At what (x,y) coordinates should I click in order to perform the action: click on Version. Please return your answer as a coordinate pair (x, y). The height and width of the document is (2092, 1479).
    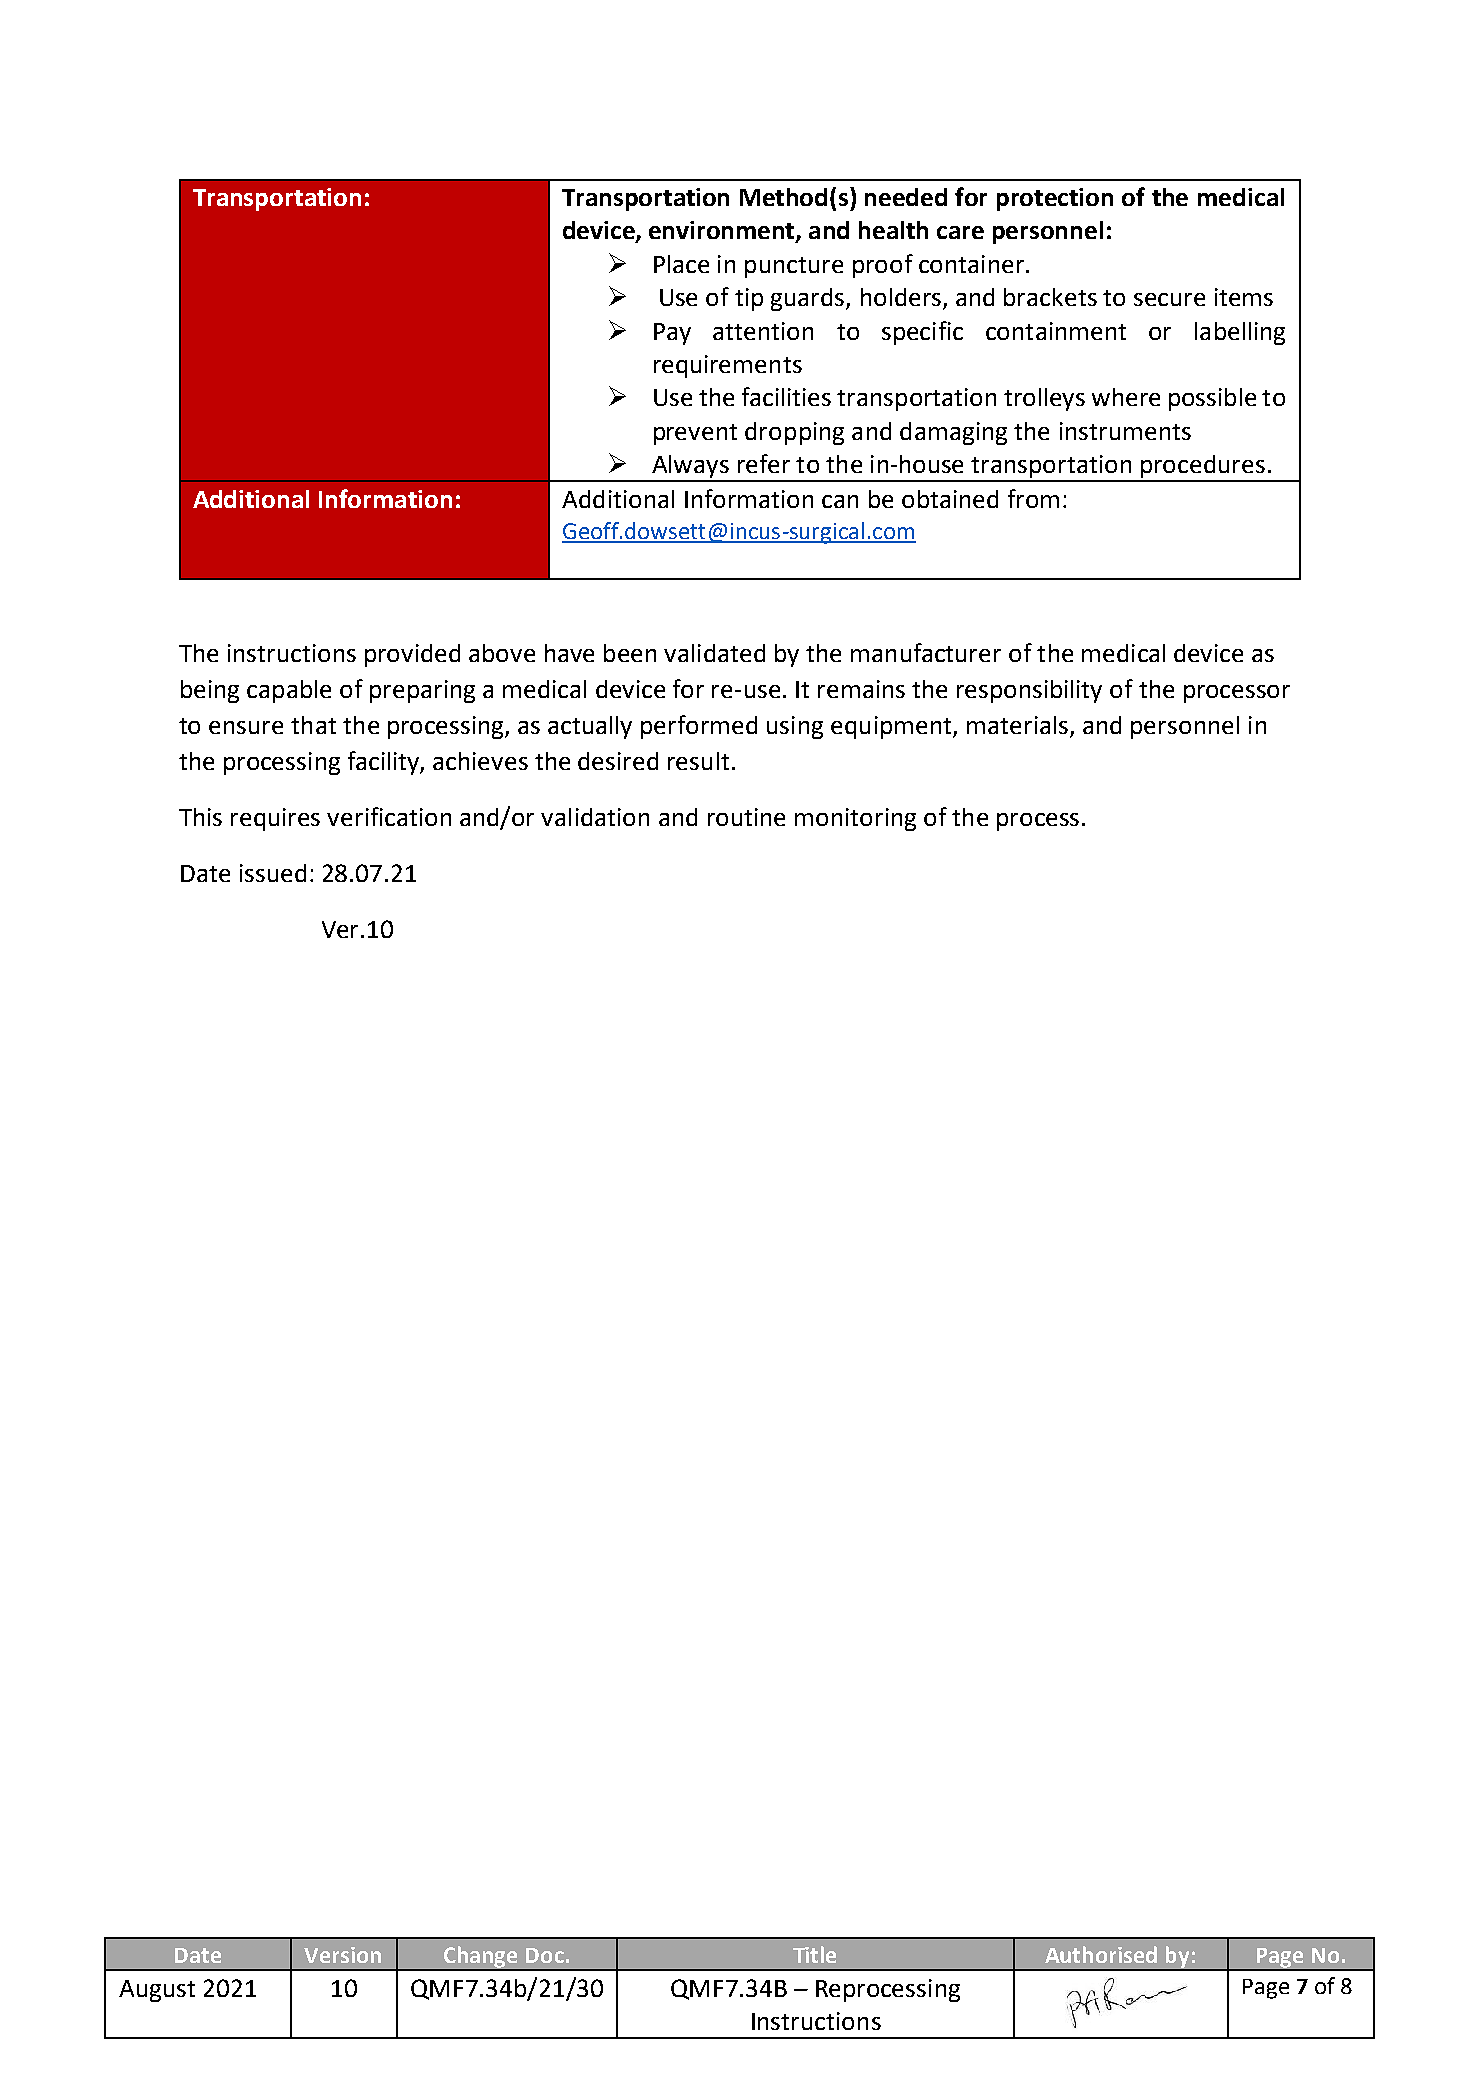
    Looking at the image, I should click on (342, 1955).
